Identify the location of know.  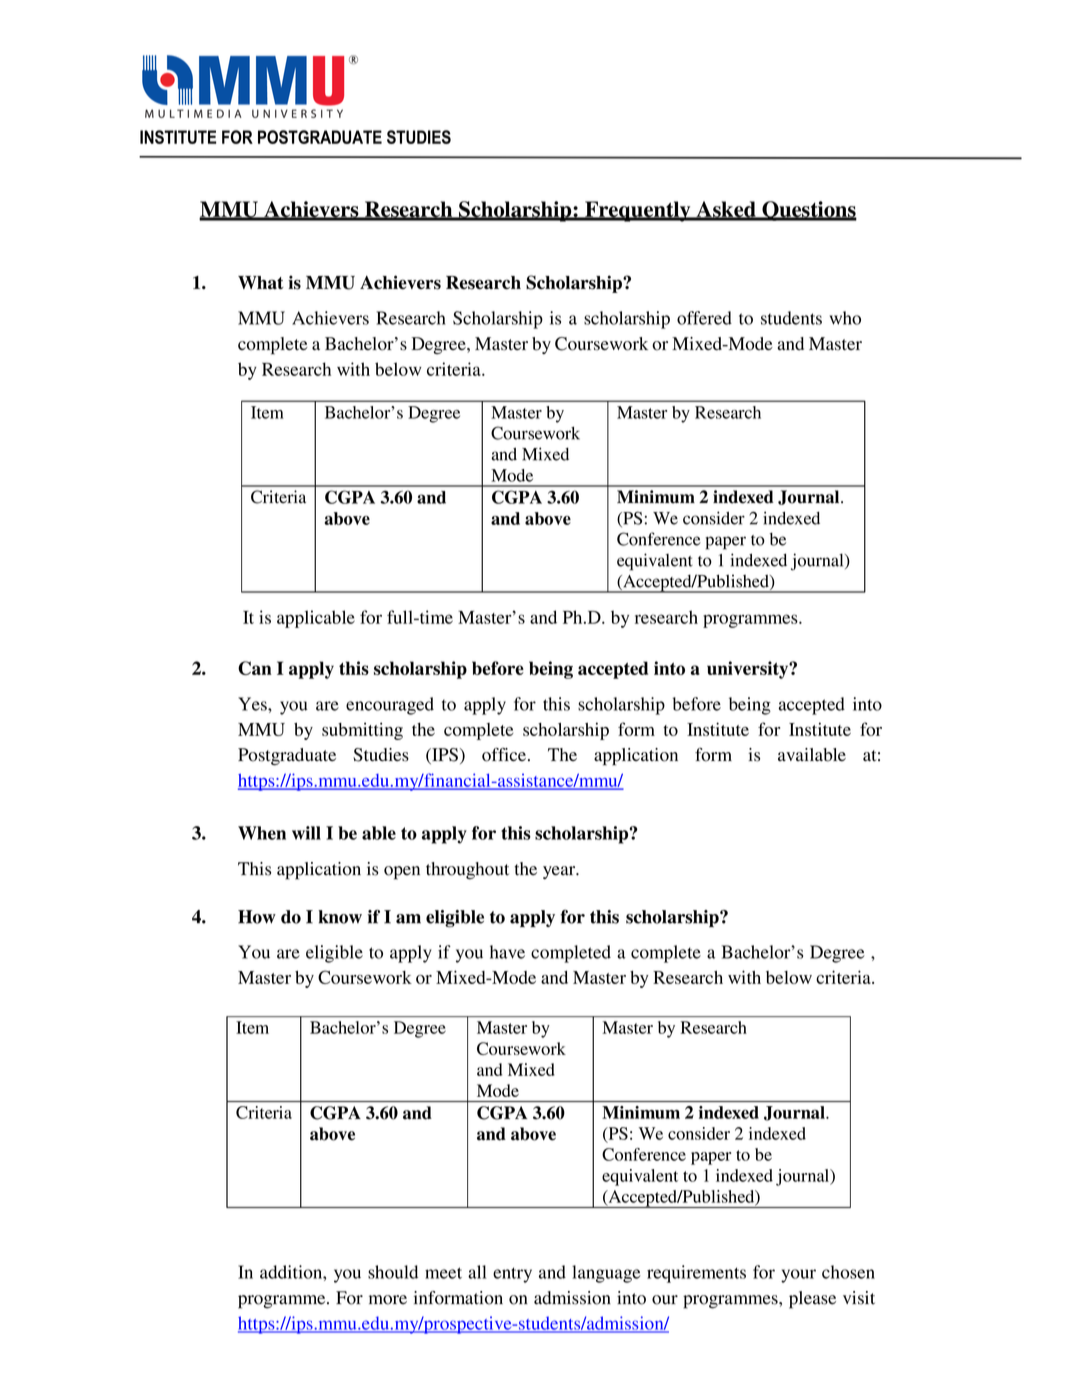
(340, 917).
